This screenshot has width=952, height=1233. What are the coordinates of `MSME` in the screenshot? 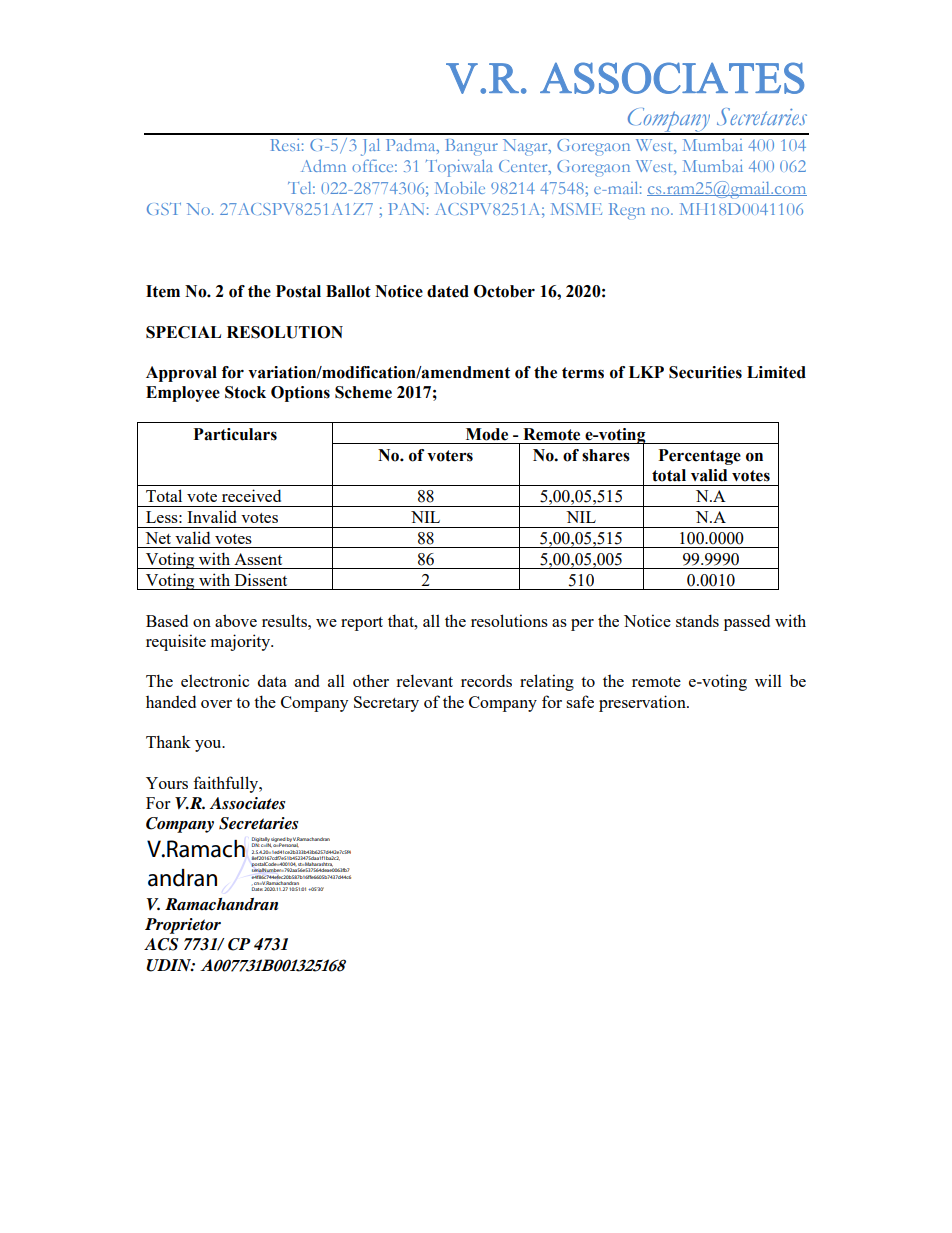 It's located at (576, 209).
